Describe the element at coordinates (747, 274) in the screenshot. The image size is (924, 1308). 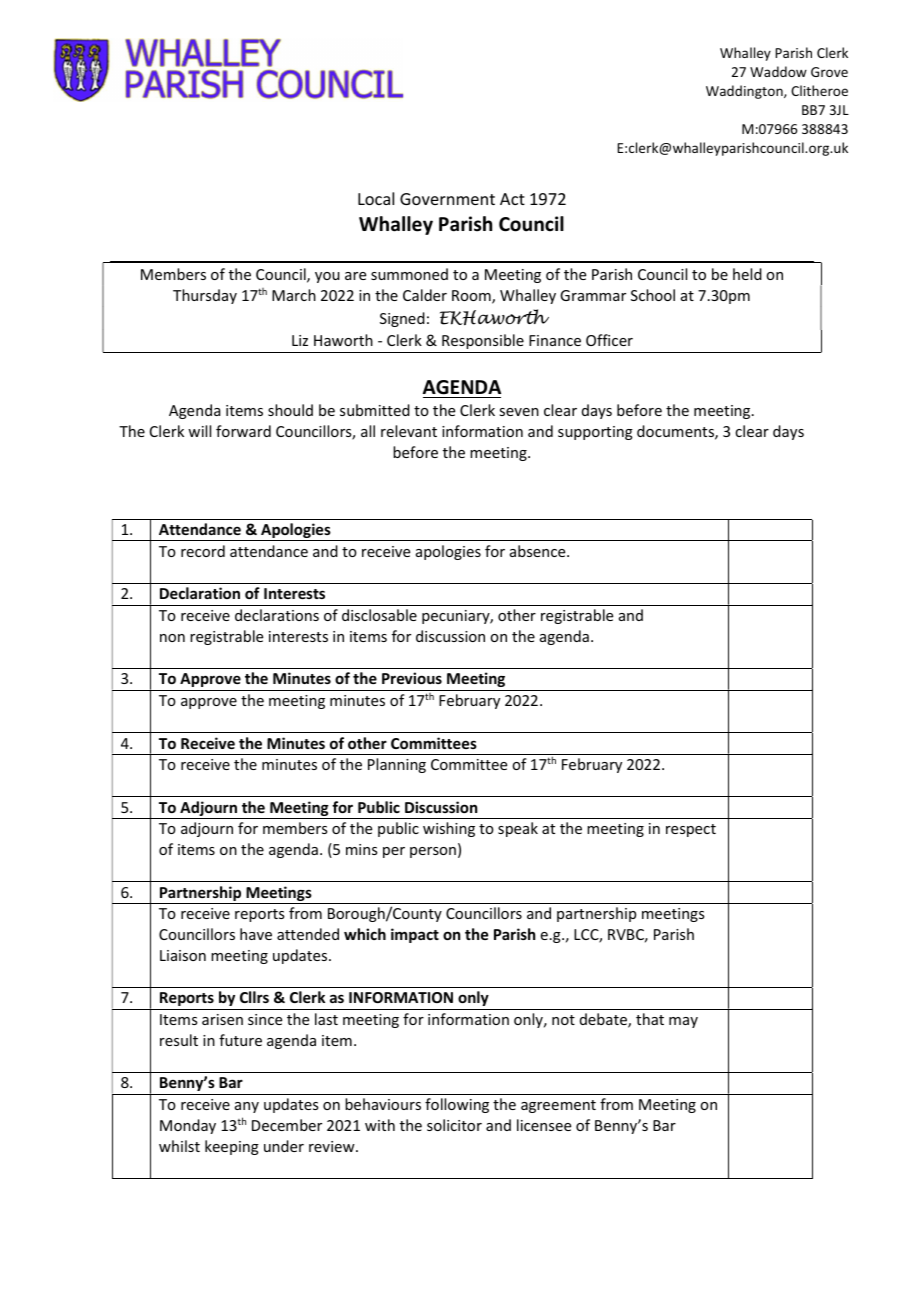
I see `held` at that location.
